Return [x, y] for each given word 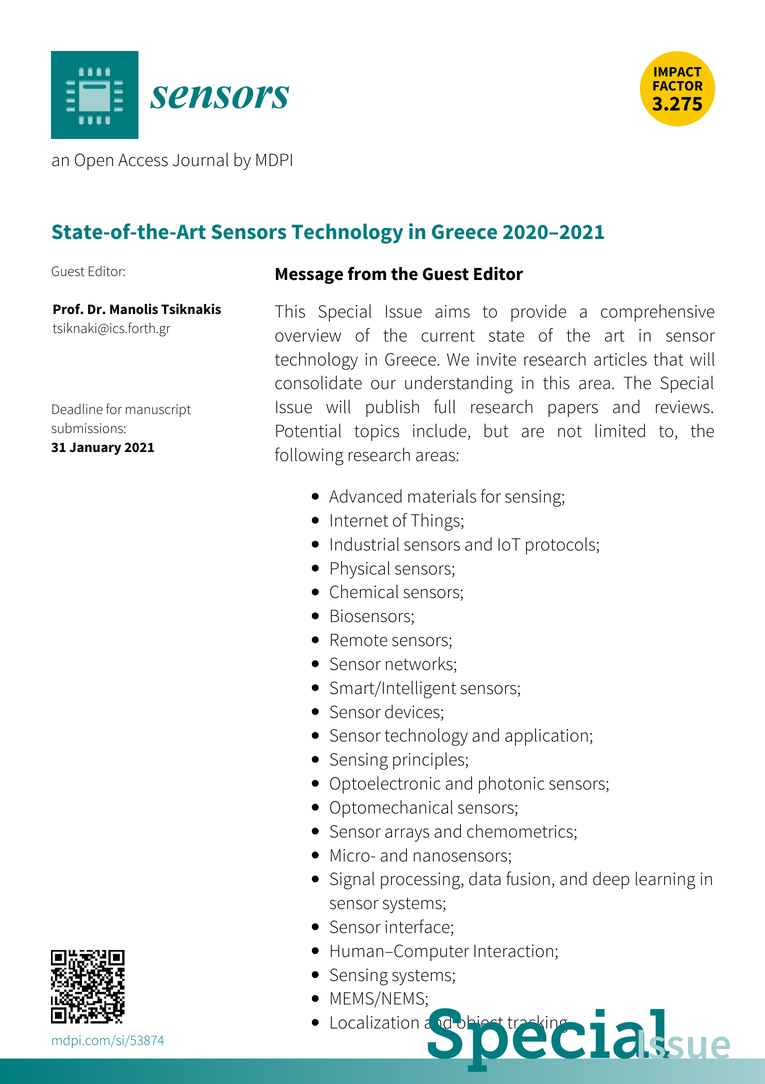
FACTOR [677, 86]
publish [392, 408]
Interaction [513, 951]
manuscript [158, 410]
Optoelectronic [385, 785]
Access [143, 160]
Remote [359, 640]
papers [573, 410]
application [546, 737]
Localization [375, 1022]
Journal [200, 160]
